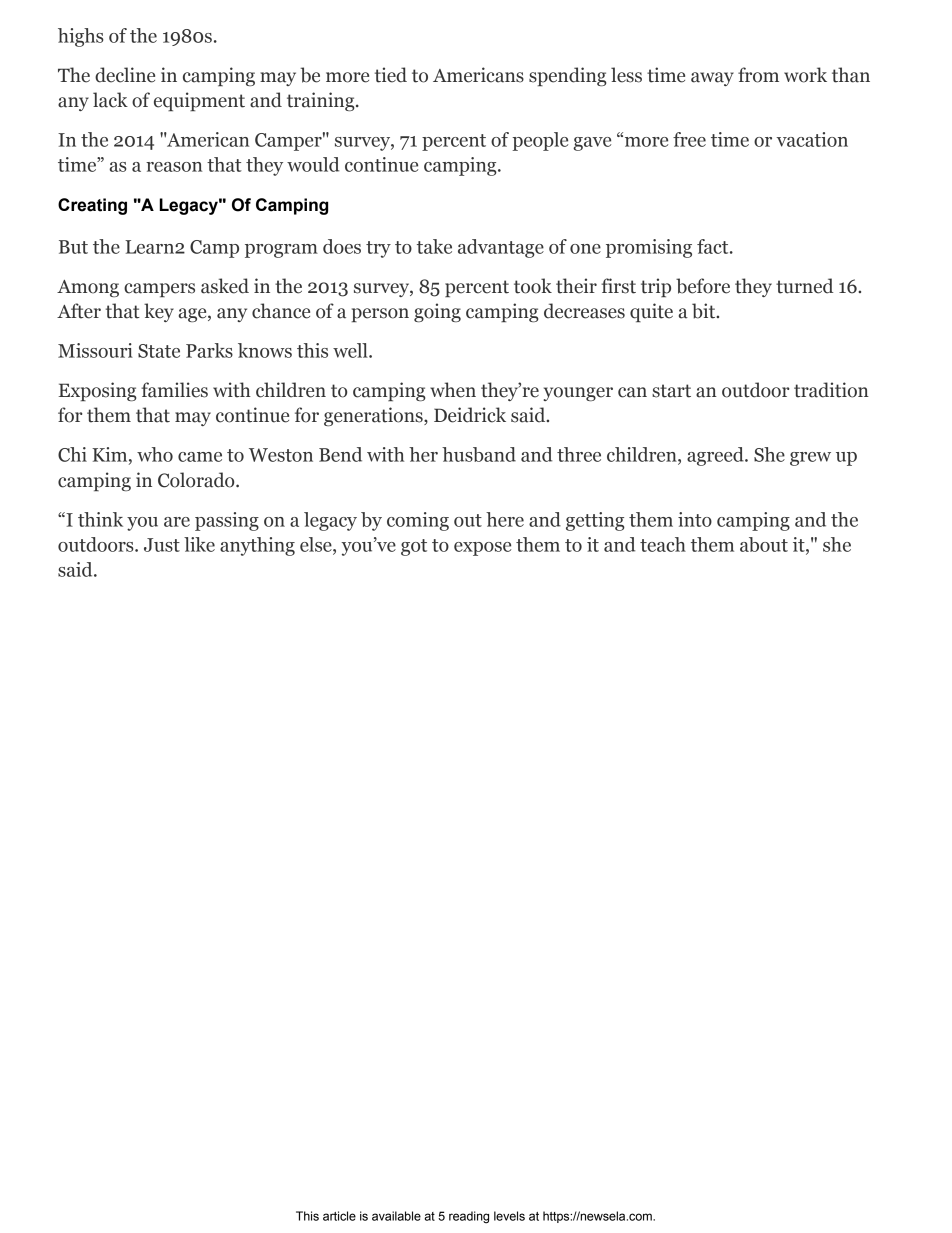 This image has width=952, height=1233. What do you see at coordinates (155, 454) in the image?
I see `who` at bounding box center [155, 454].
